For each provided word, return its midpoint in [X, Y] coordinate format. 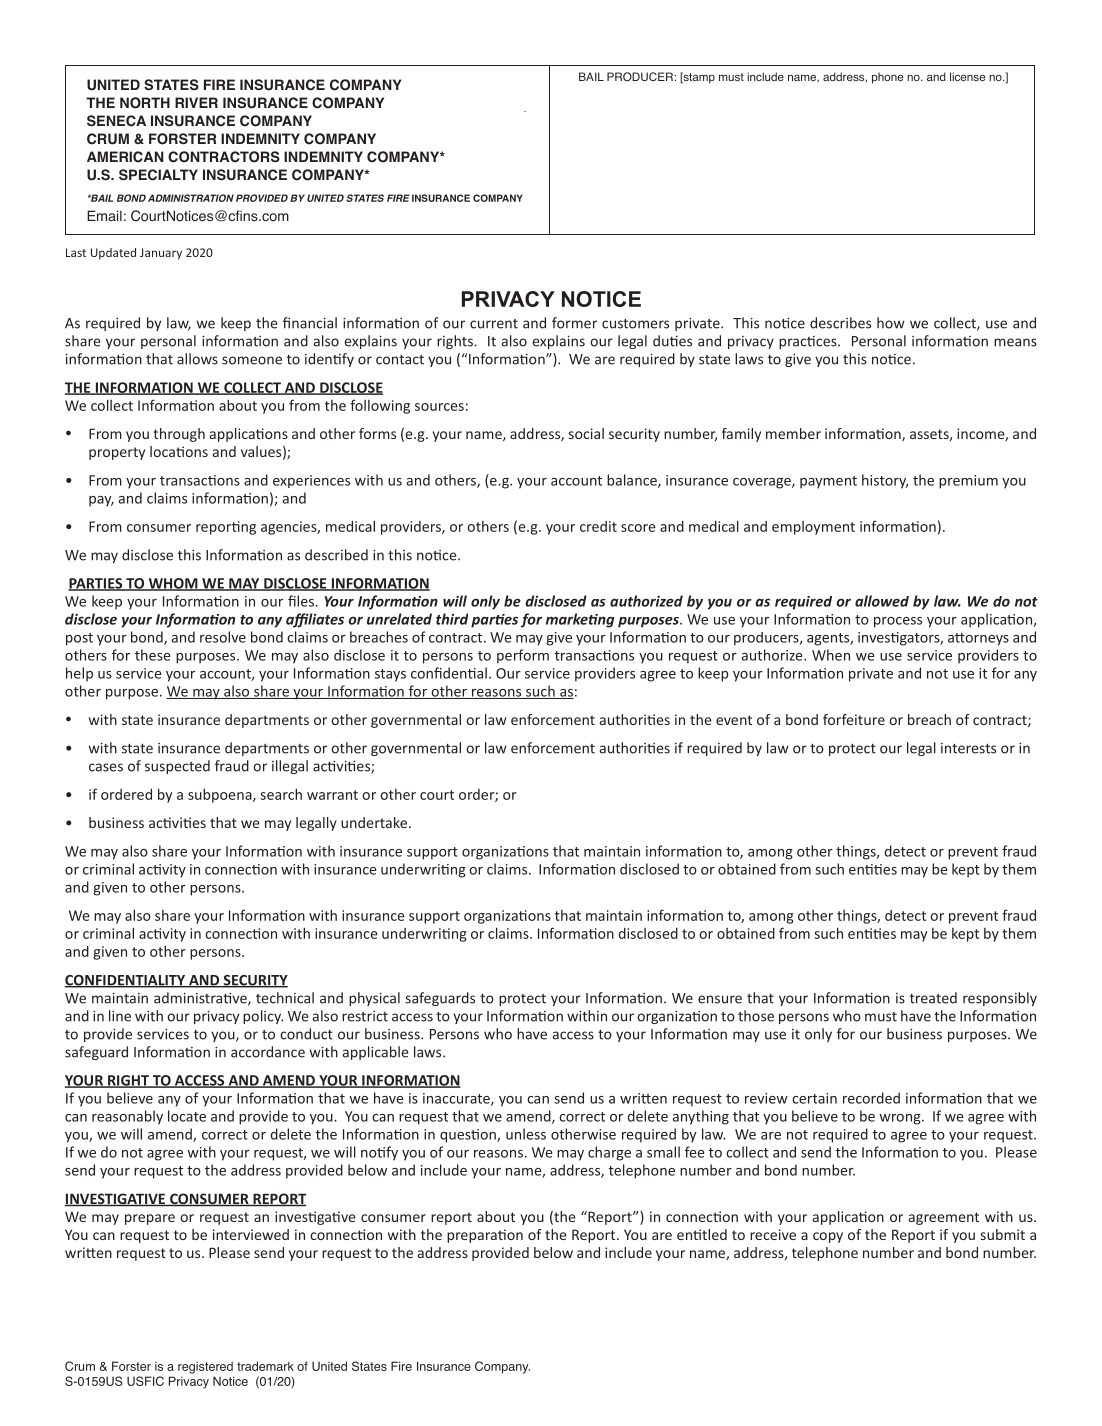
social [586, 433]
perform [523, 656]
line [120, 1016]
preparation [485, 1236]
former [574, 323]
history [885, 481]
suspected [177, 767]
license [967, 76]
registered [205, 1367]
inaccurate [457, 1099]
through [179, 435]
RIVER [196, 102]
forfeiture [854, 719]
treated [933, 998]
